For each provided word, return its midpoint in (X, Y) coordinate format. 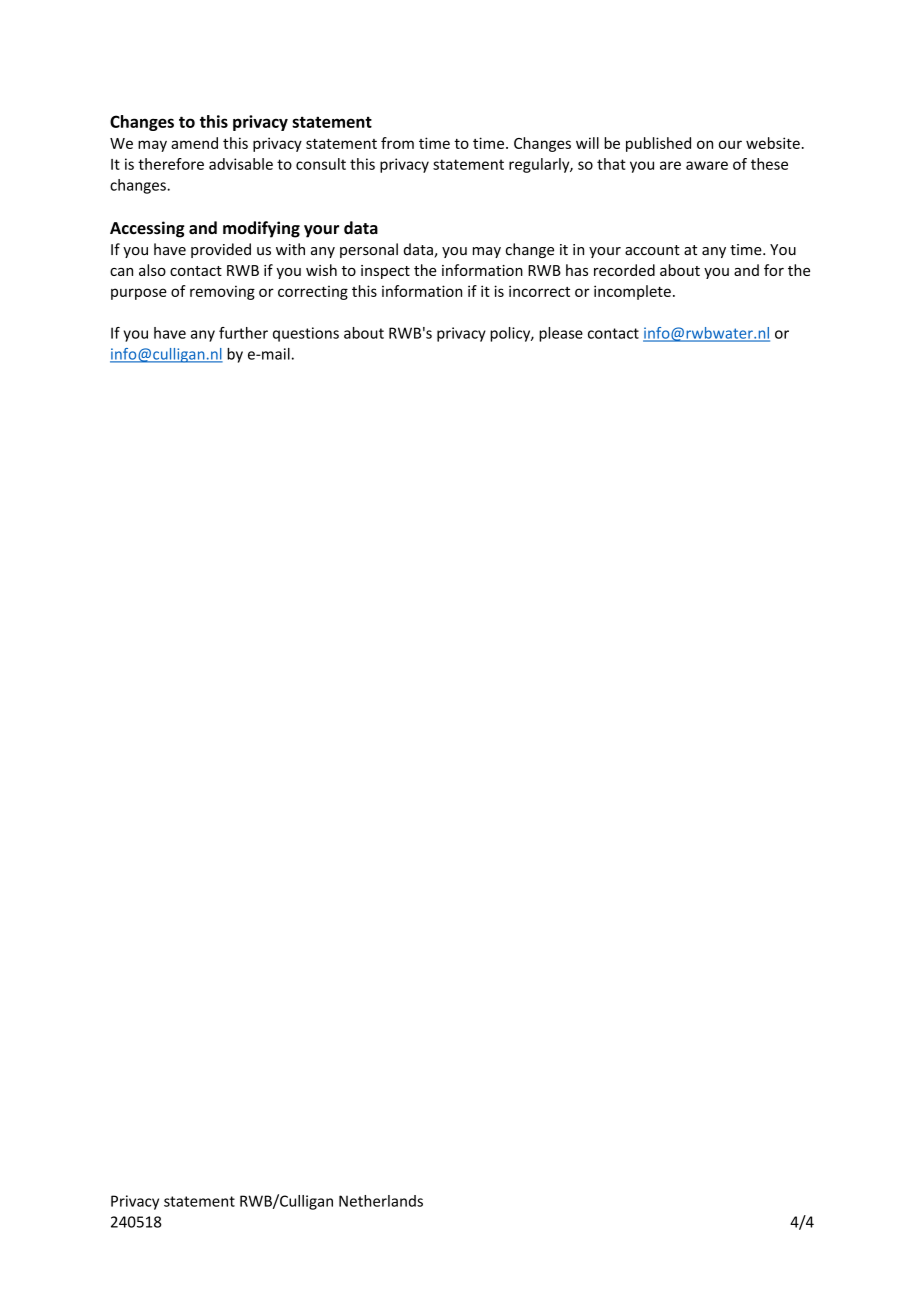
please (561, 334)
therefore (171, 164)
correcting (313, 293)
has (577, 270)
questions (306, 334)
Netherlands (381, 1201)
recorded (624, 270)
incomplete (632, 292)
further (243, 333)
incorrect (539, 291)
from (397, 143)
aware (707, 165)
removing (222, 292)
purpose (139, 294)
